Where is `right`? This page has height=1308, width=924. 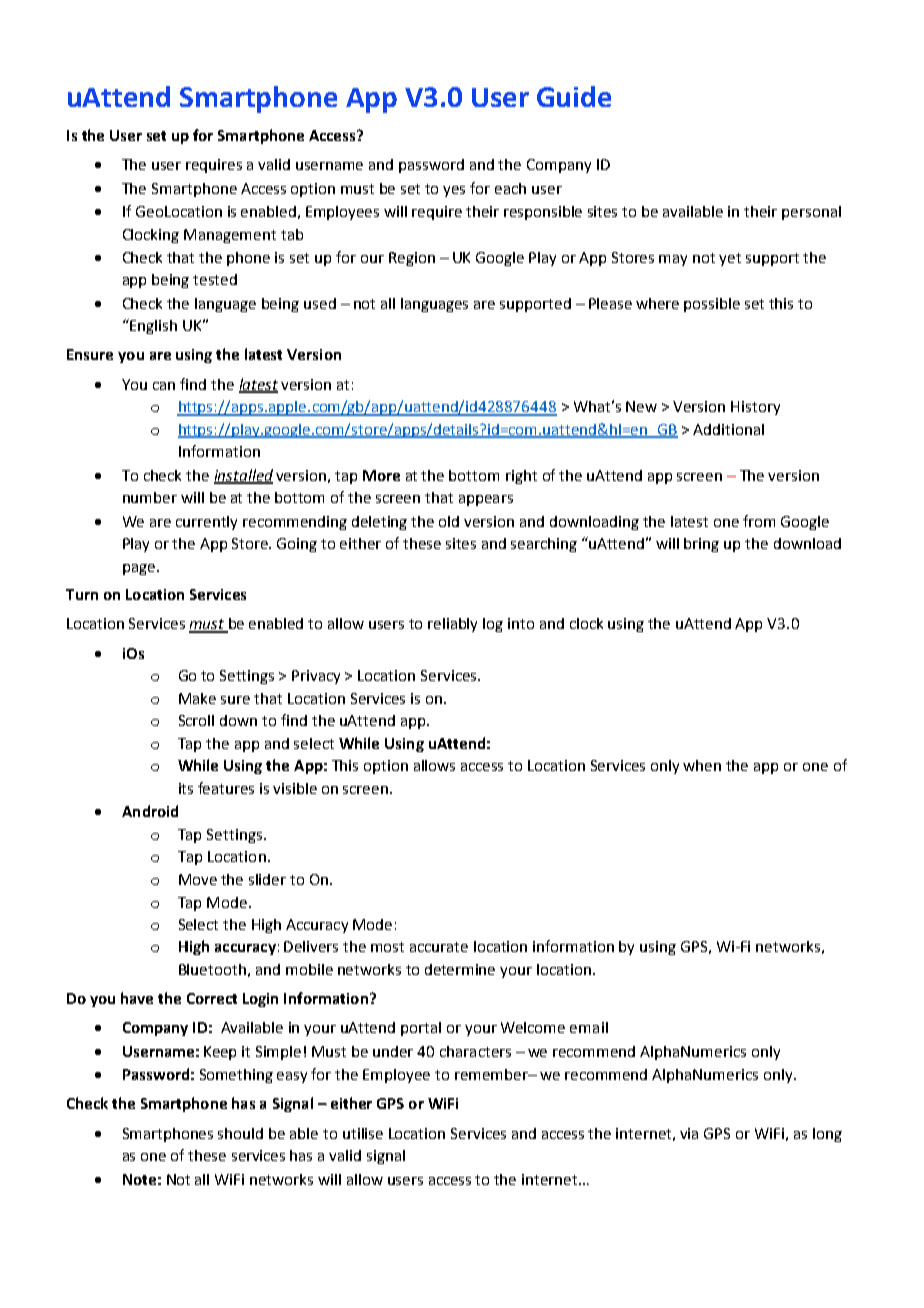
right is located at coordinates (521, 477).
